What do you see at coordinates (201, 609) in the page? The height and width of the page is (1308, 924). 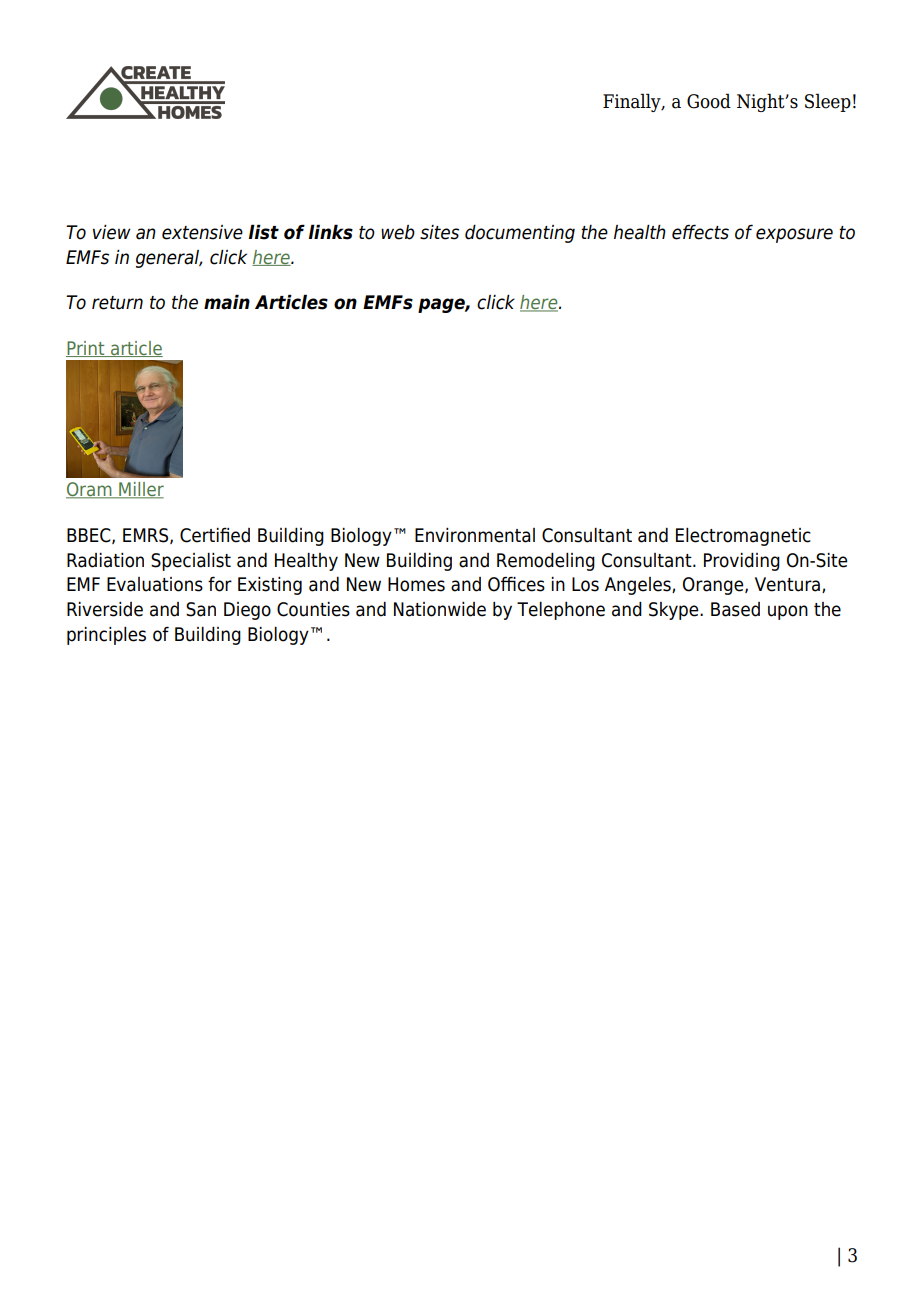 I see `San` at bounding box center [201, 609].
